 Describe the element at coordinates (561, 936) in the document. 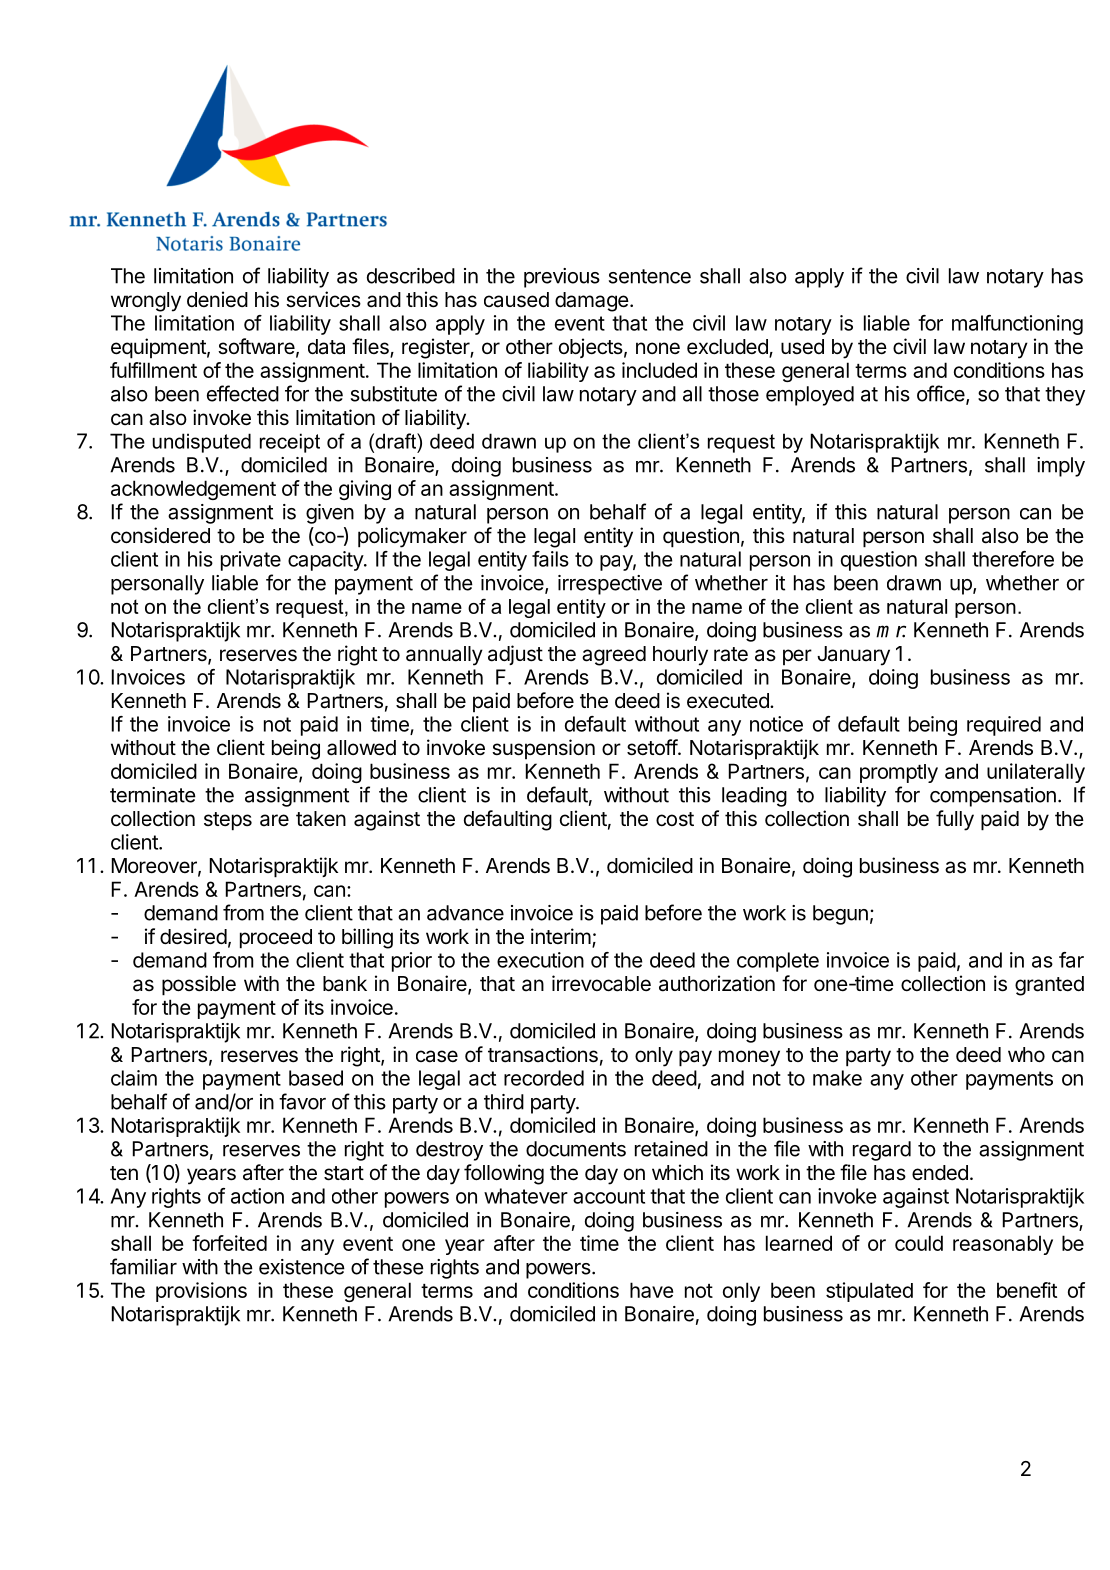

I see `interim` at that location.
